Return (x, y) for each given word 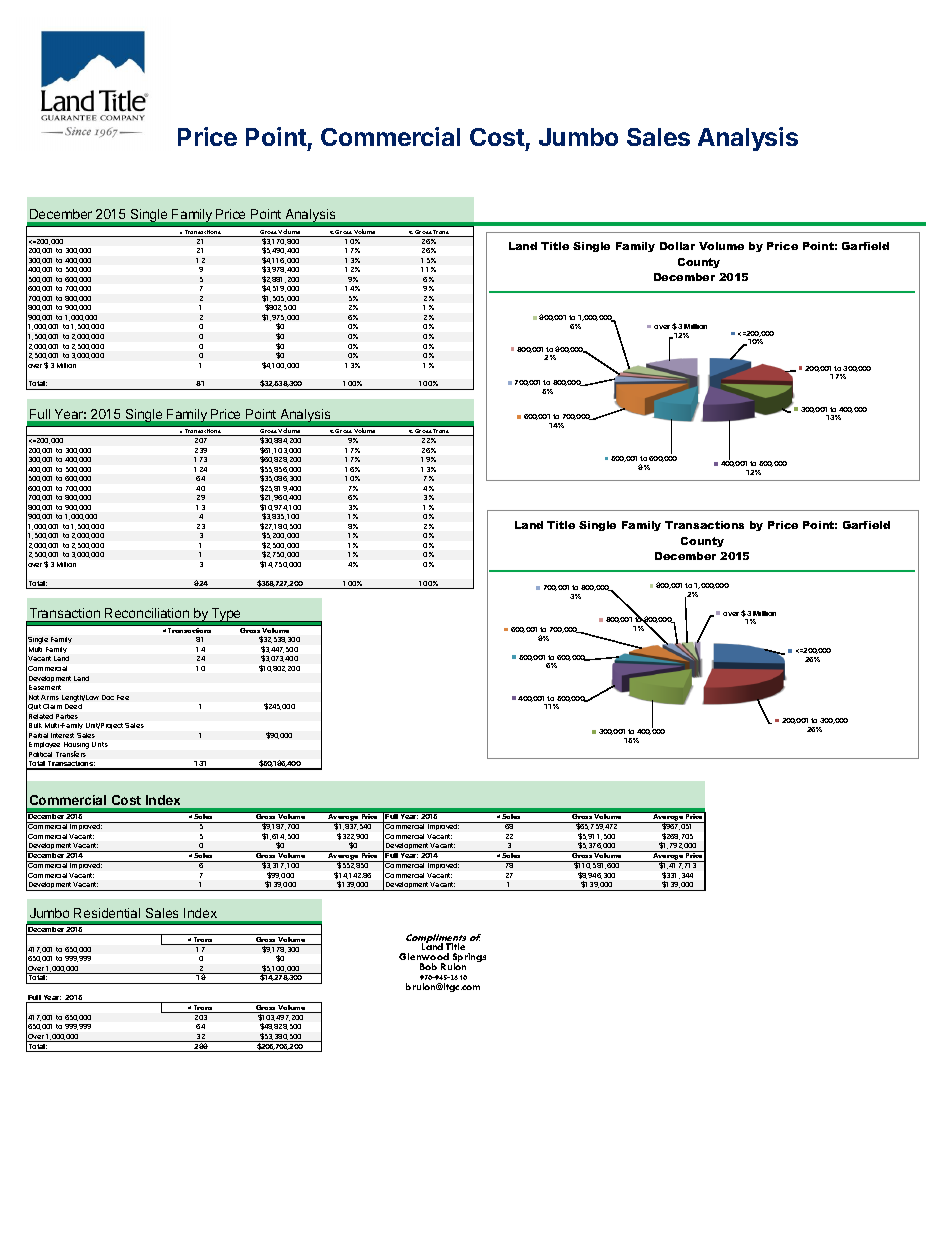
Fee (123, 697)
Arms (50, 697)
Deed (73, 706)
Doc (108, 697)
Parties (67, 716)
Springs (468, 959)
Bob (428, 966)
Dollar (677, 246)
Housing (76, 747)
